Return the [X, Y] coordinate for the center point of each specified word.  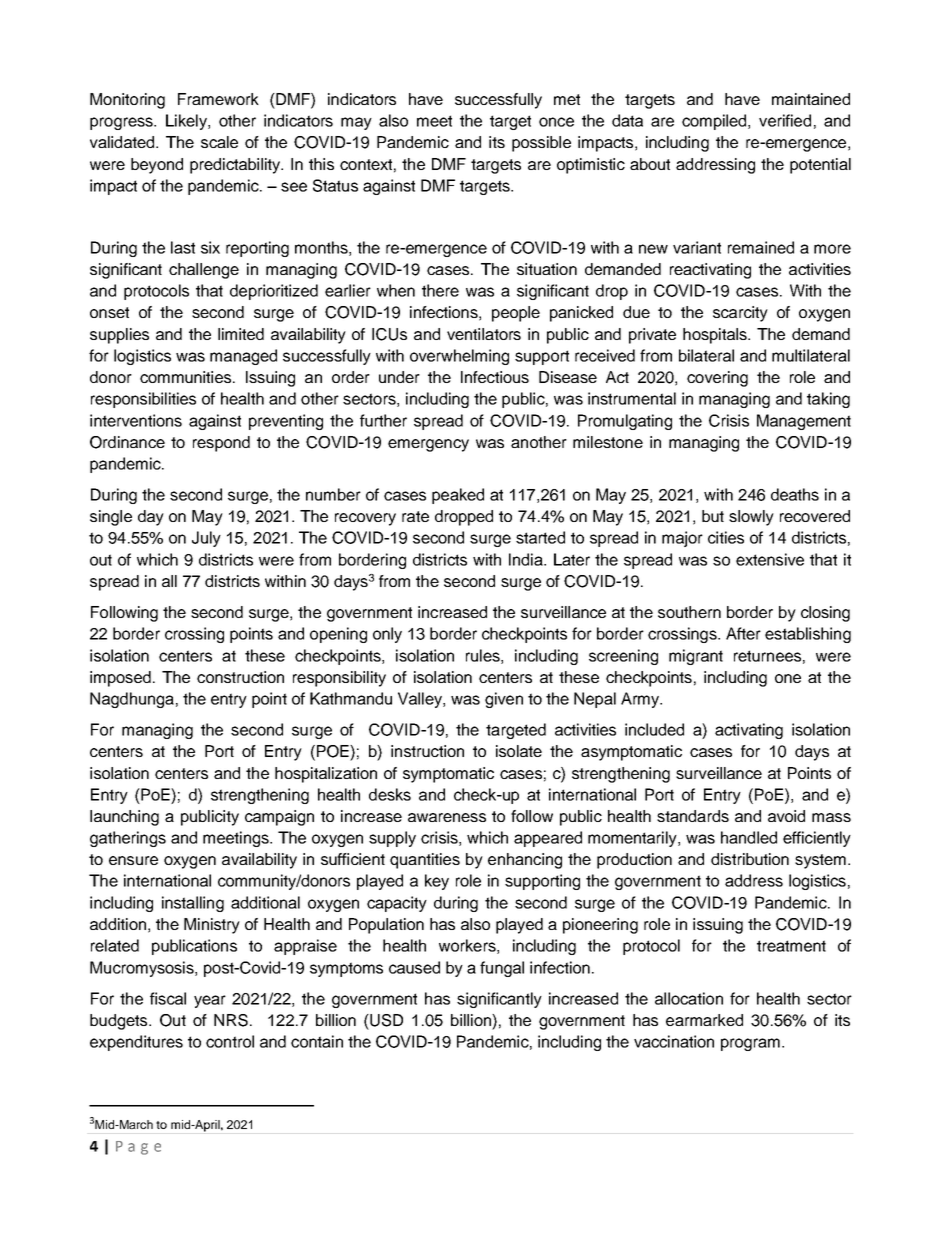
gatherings [128, 839]
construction [240, 677]
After [743, 633]
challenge [204, 271]
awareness [447, 817]
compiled [715, 122]
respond [221, 444]
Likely [187, 122]
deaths [795, 494]
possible [541, 144]
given [504, 700]
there [440, 290]
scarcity [740, 314]
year [210, 1001]
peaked [458, 496]
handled [749, 837]
